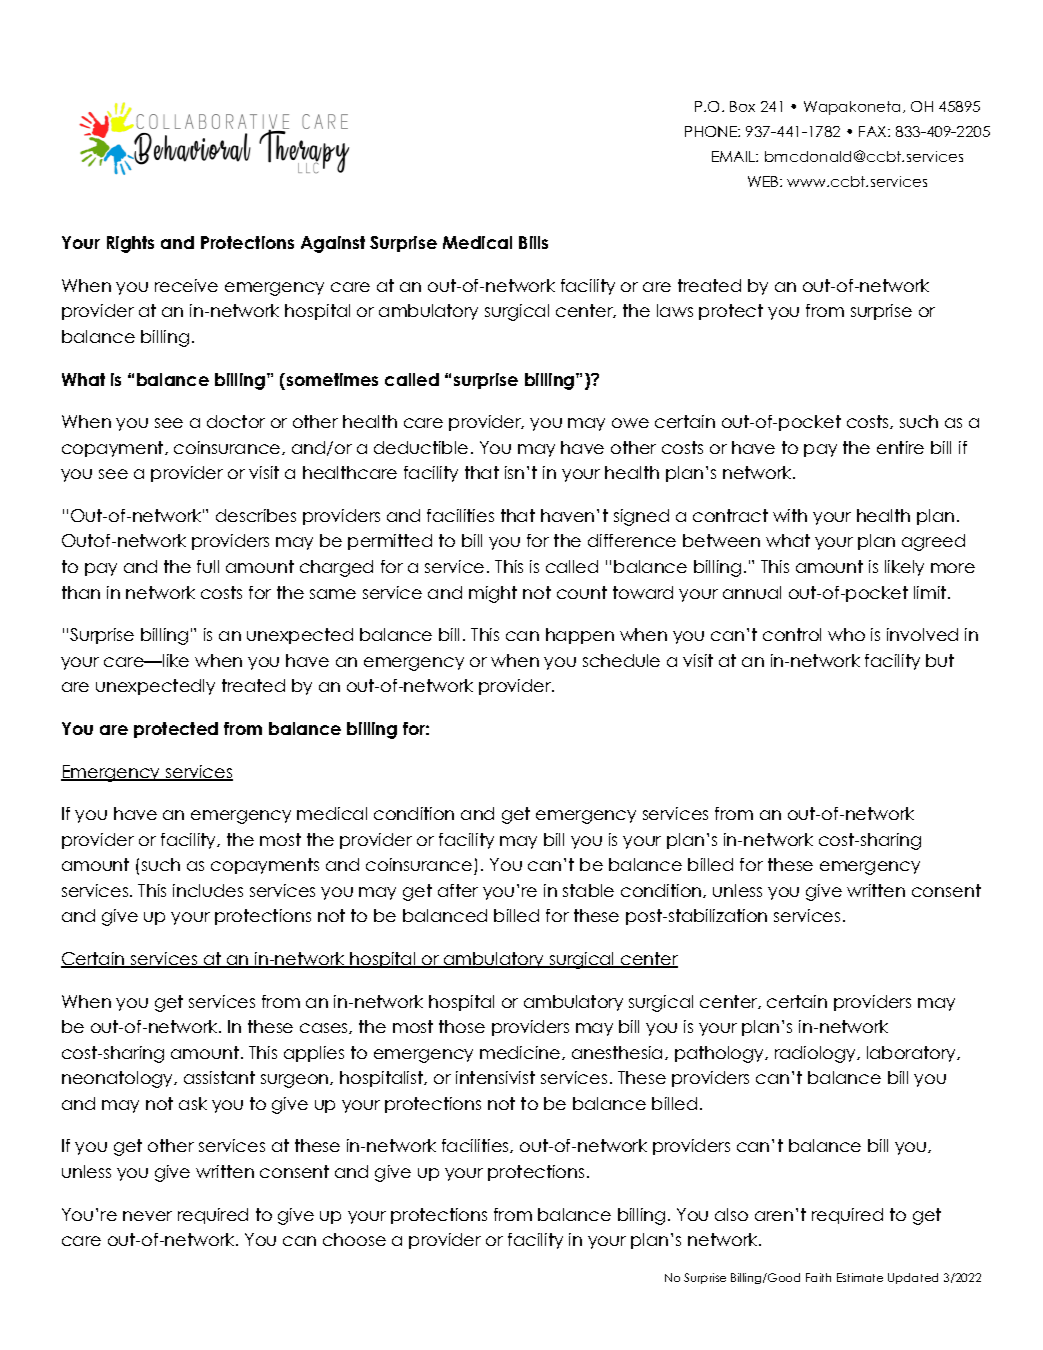 This page has width=1043, height=1350. I want to click on PHONE, so click(712, 131).
